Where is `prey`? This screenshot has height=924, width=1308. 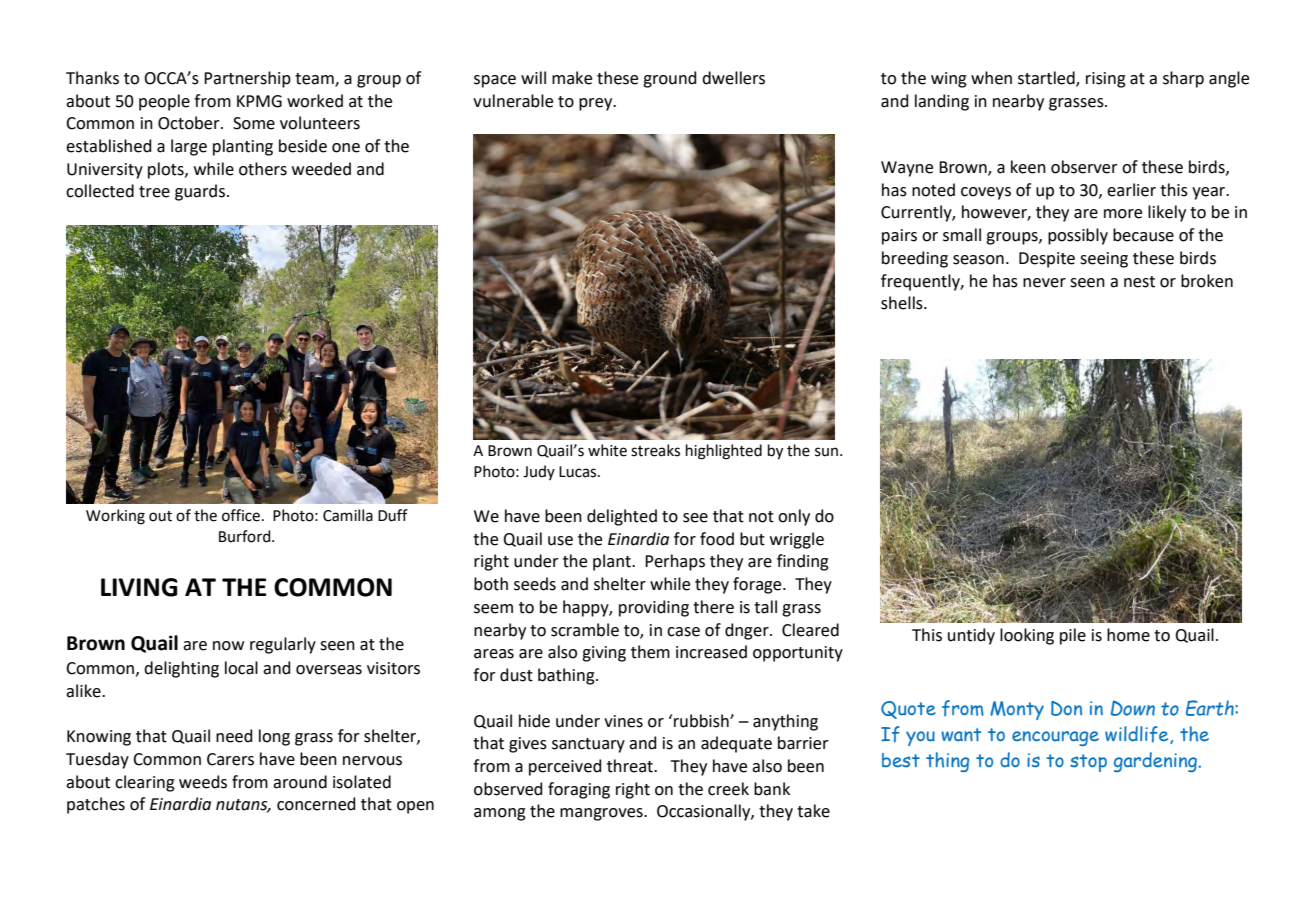
prey is located at coordinates (597, 104).
